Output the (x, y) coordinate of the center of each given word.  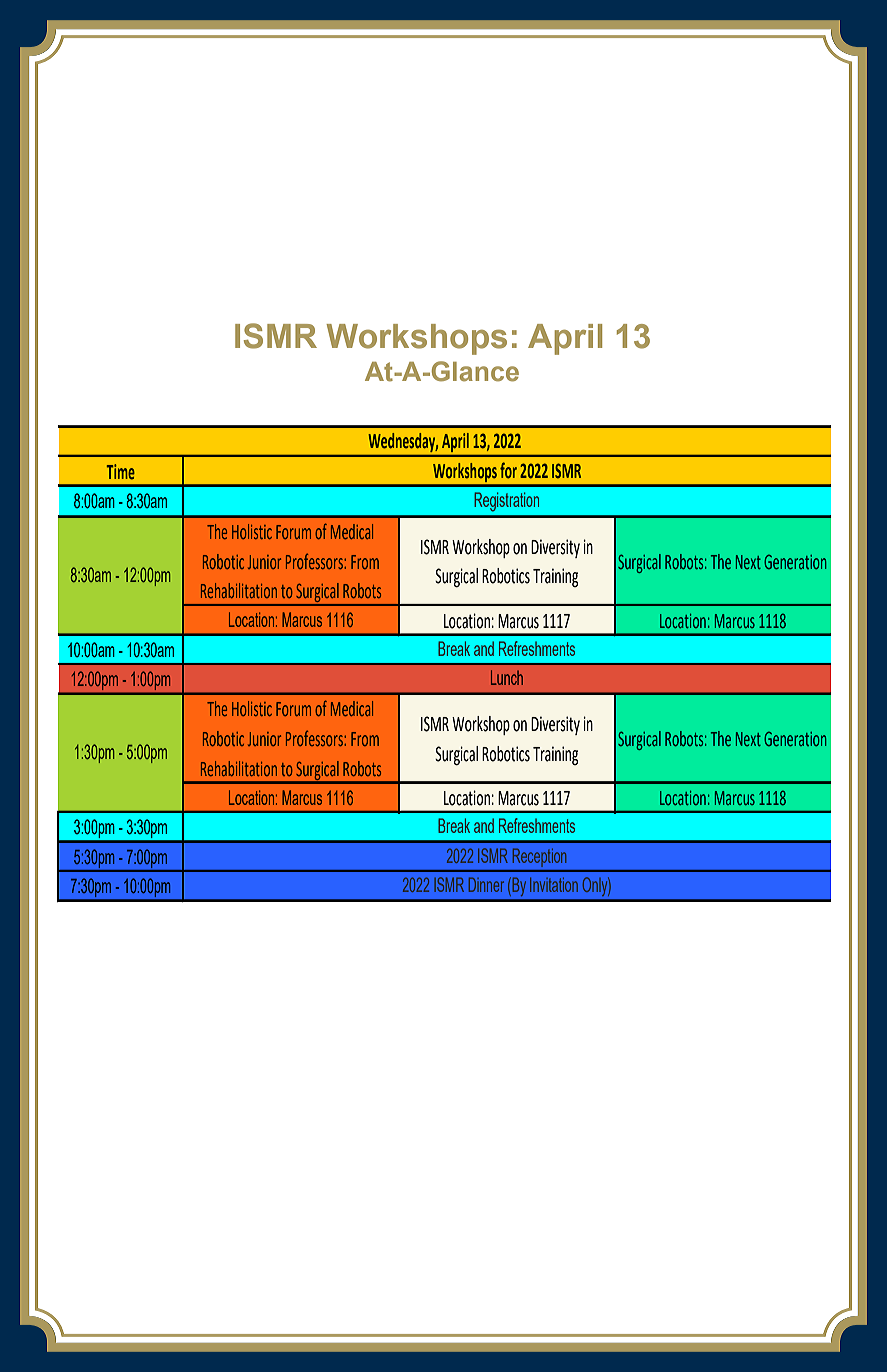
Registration (506, 502)
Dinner (486, 884)
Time (121, 472)
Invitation (554, 885)
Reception (539, 856)
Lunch (507, 677)
